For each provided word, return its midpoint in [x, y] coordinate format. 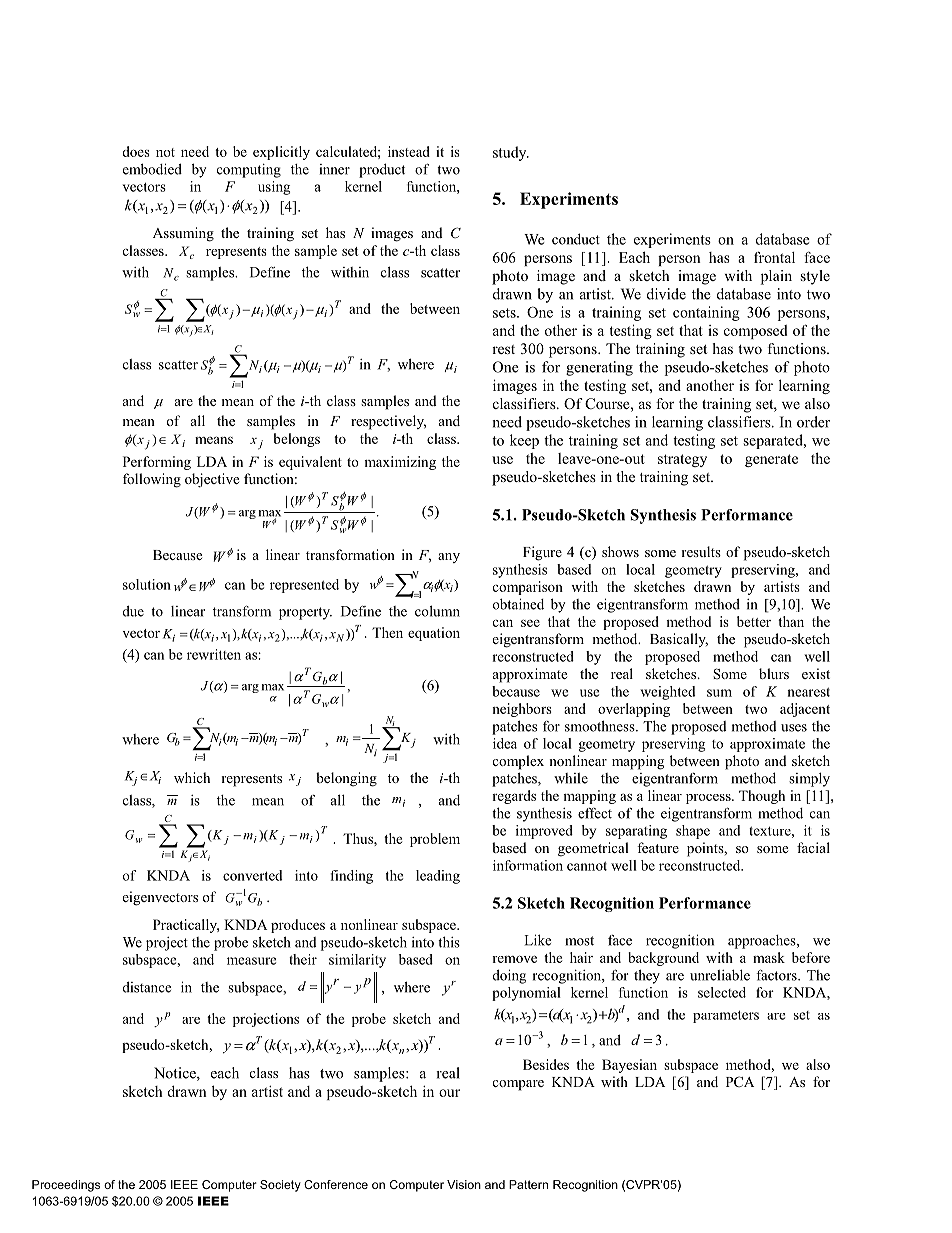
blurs [774, 673]
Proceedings [66, 1186]
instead [409, 151]
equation [434, 634]
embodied [152, 169]
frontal [774, 257]
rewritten [214, 654]
